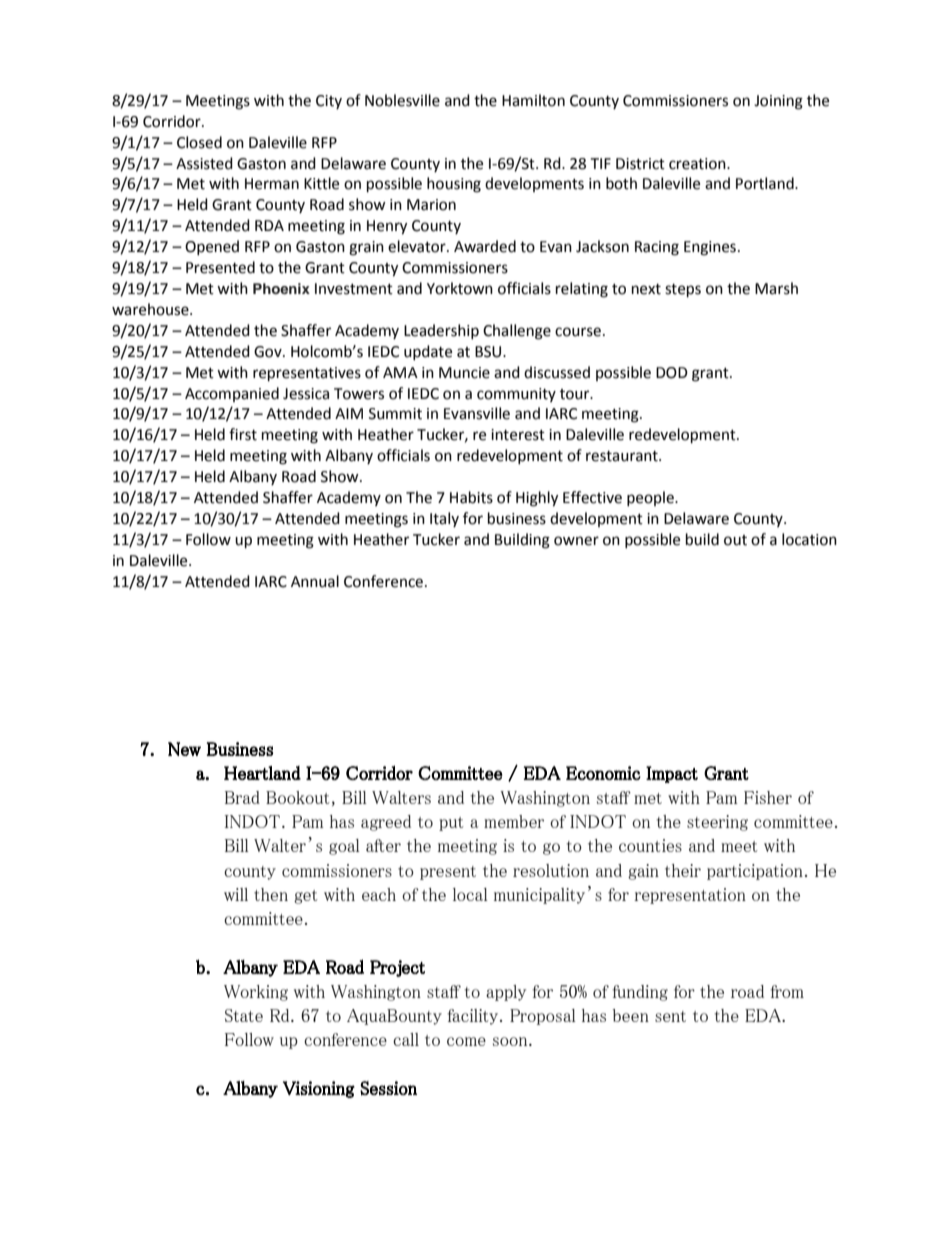 The height and width of the document is (1233, 952). I want to click on State, so click(244, 1015).
